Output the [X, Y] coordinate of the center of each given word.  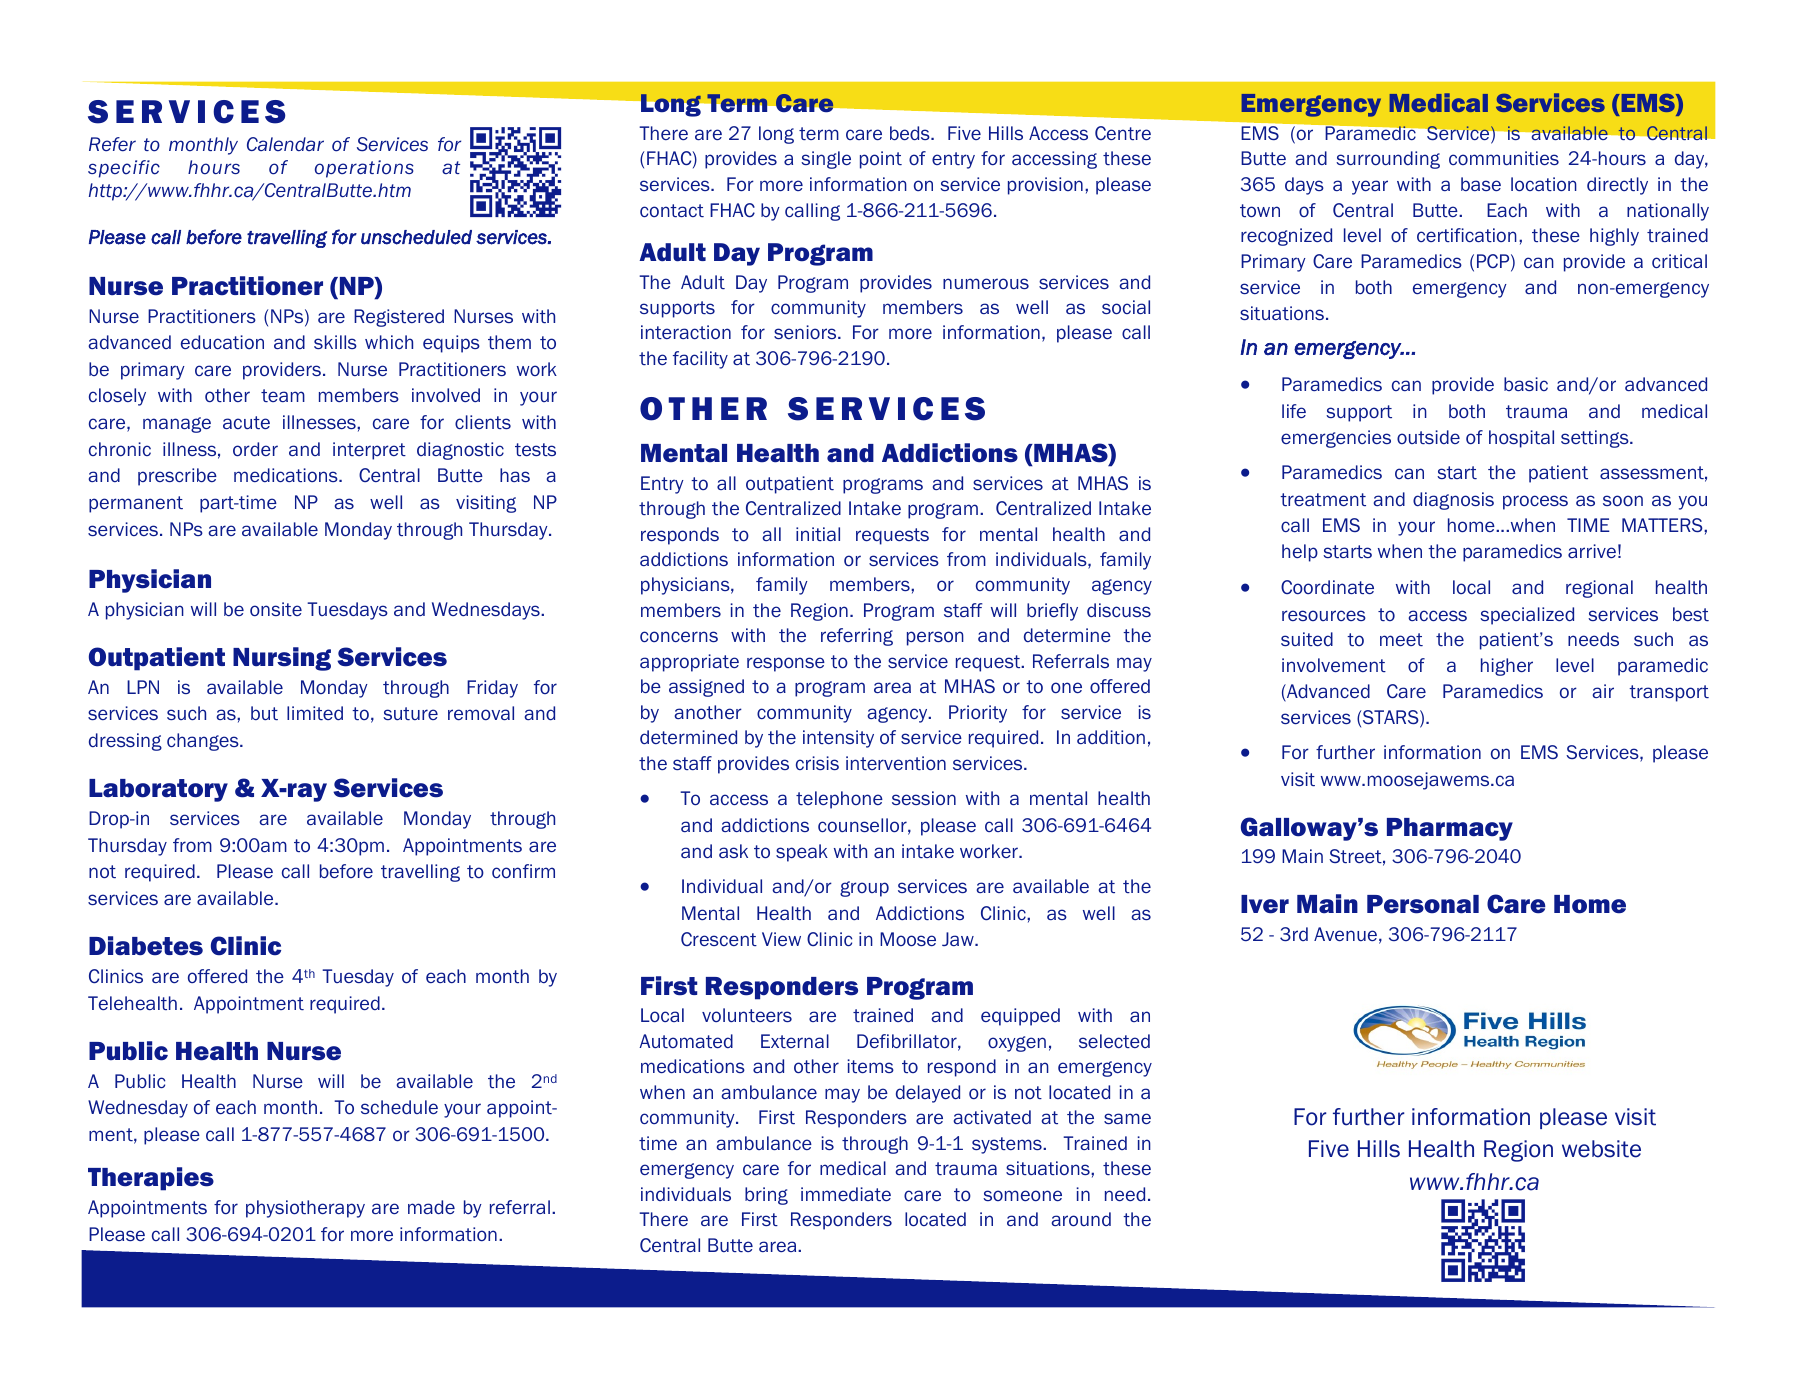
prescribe [177, 477]
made [431, 1207]
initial [818, 534]
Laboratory [158, 790]
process [1535, 502]
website [1601, 1149]
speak [802, 853]
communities [1504, 158]
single [826, 160]
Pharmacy [1450, 829]
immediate [846, 1194]
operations [364, 169]
